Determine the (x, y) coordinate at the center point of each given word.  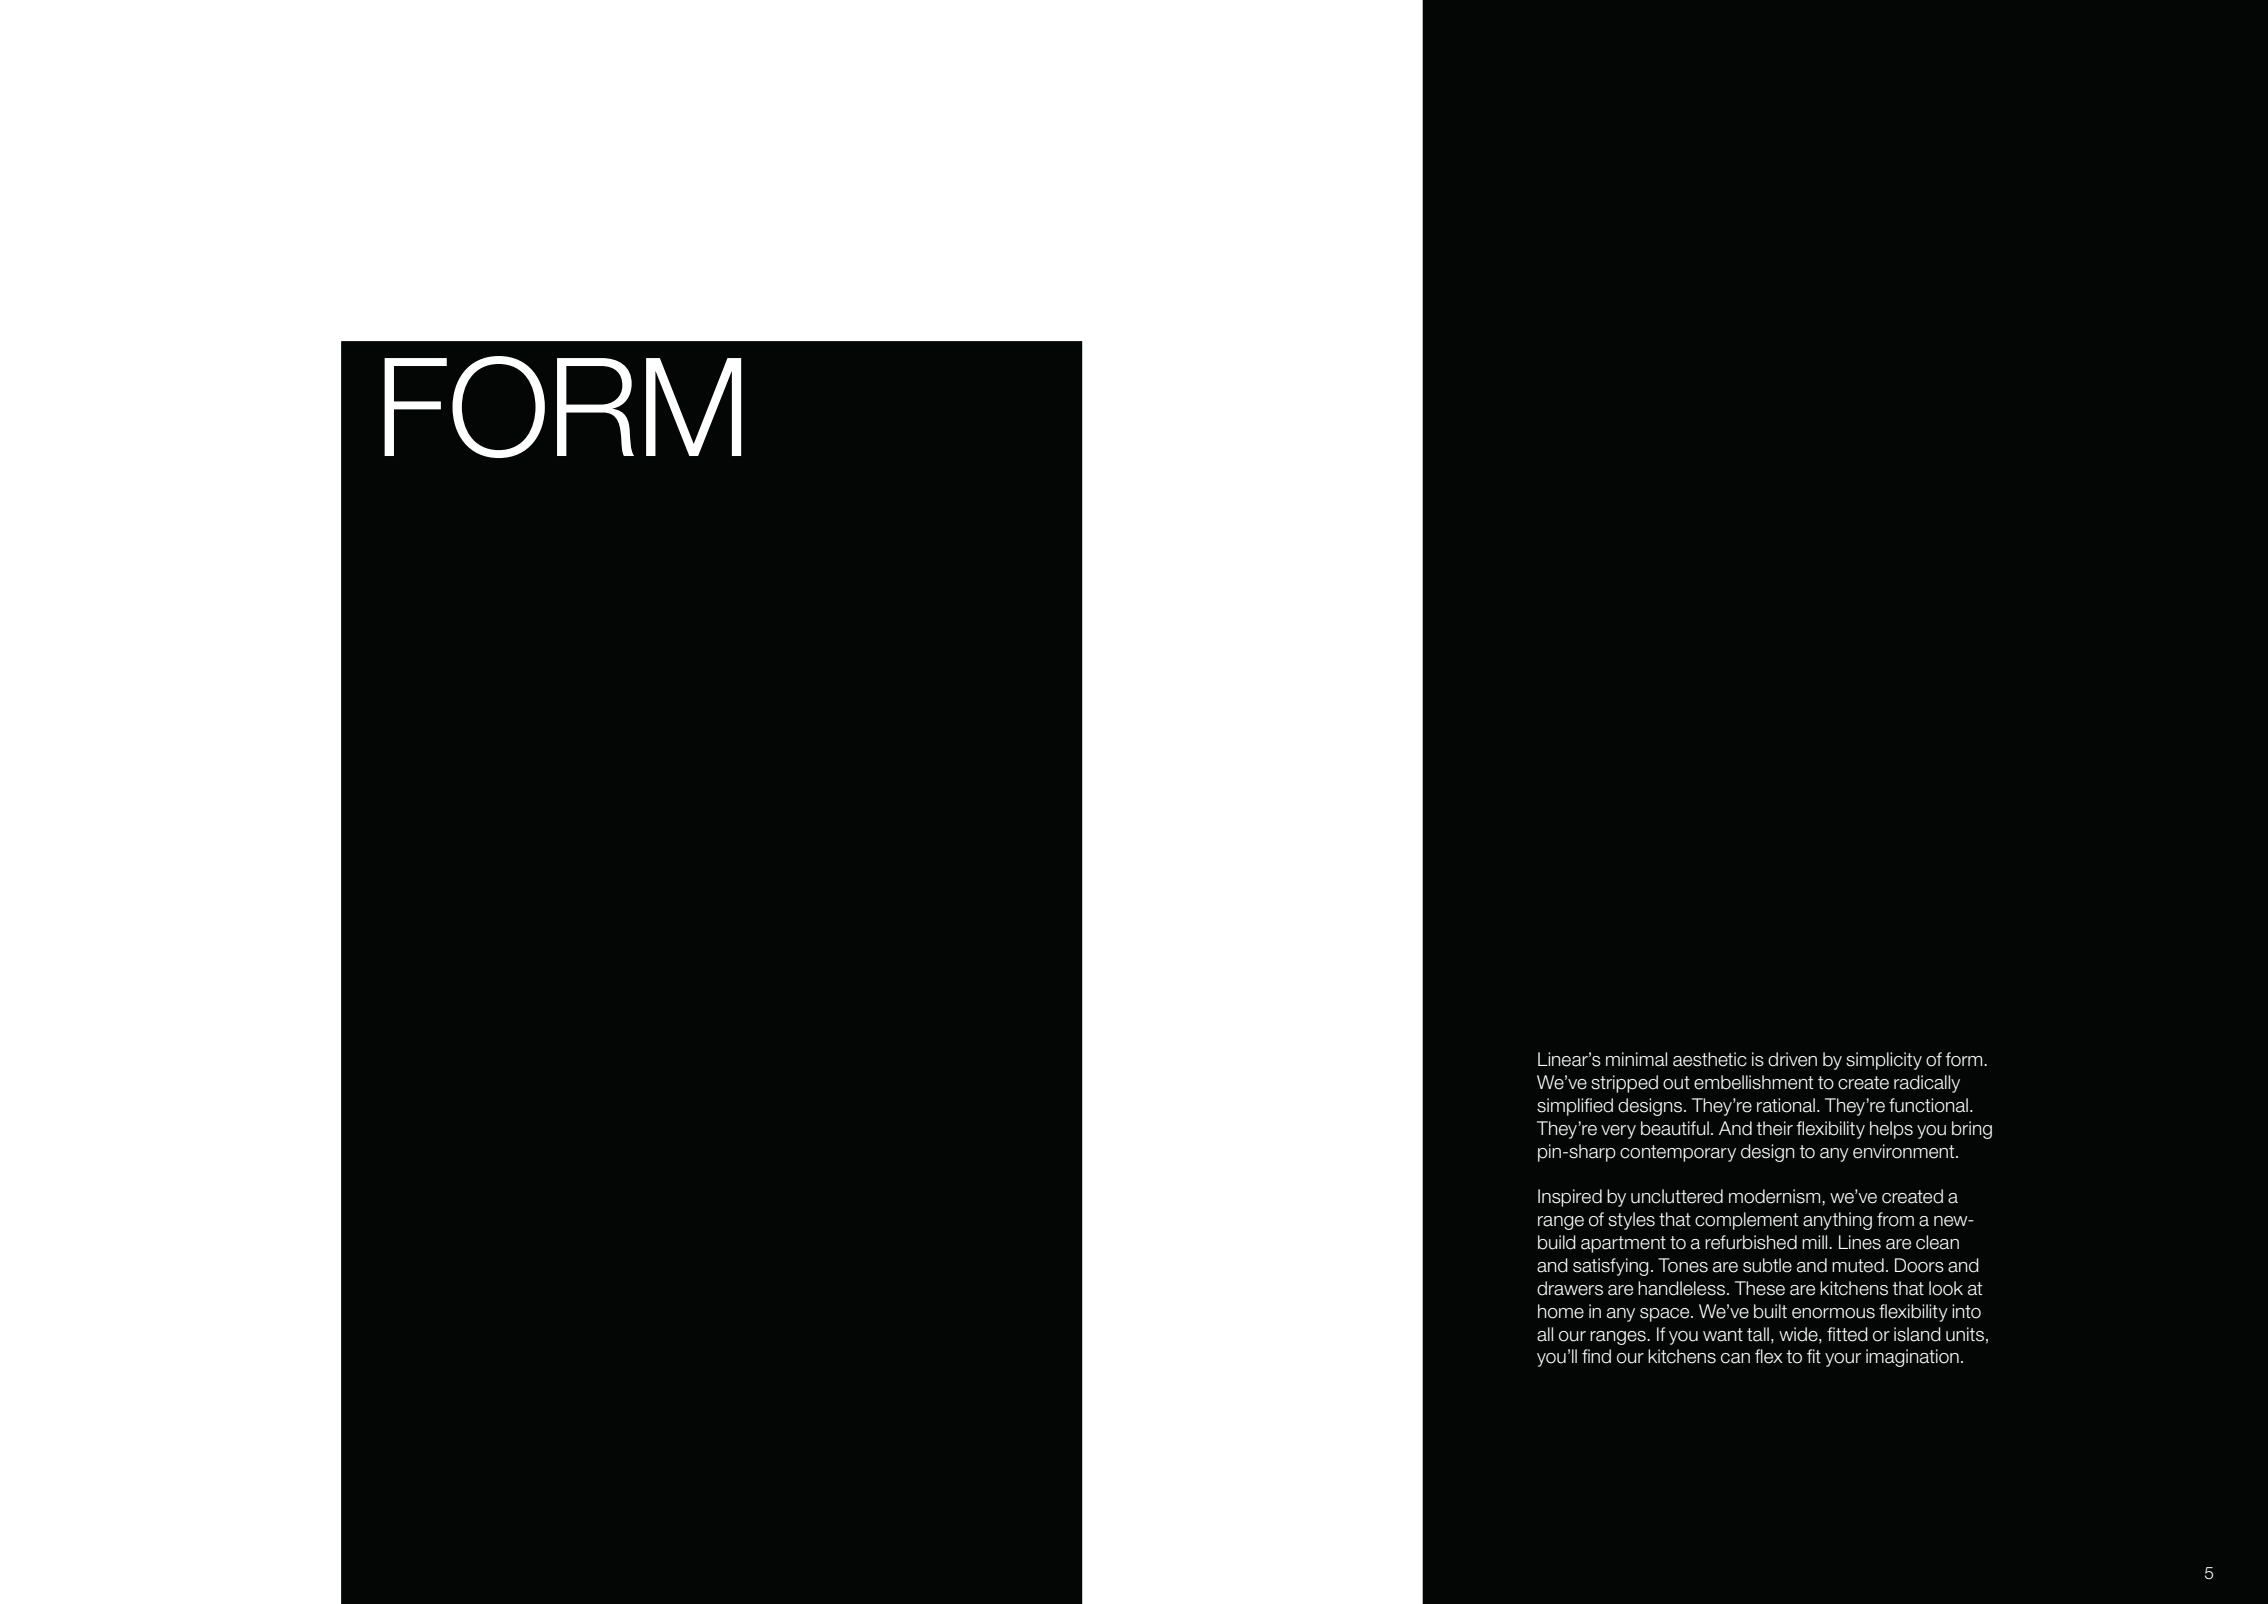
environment (1905, 1151)
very (1618, 1132)
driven (1792, 1059)
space (1666, 1315)
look (1946, 1288)
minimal (1636, 1059)
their (1774, 1128)
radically (1927, 1084)
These (1760, 1288)
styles (1631, 1221)
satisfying (1611, 1267)
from (1895, 1219)
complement (1746, 1221)
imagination (1912, 1358)
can (1735, 1358)
